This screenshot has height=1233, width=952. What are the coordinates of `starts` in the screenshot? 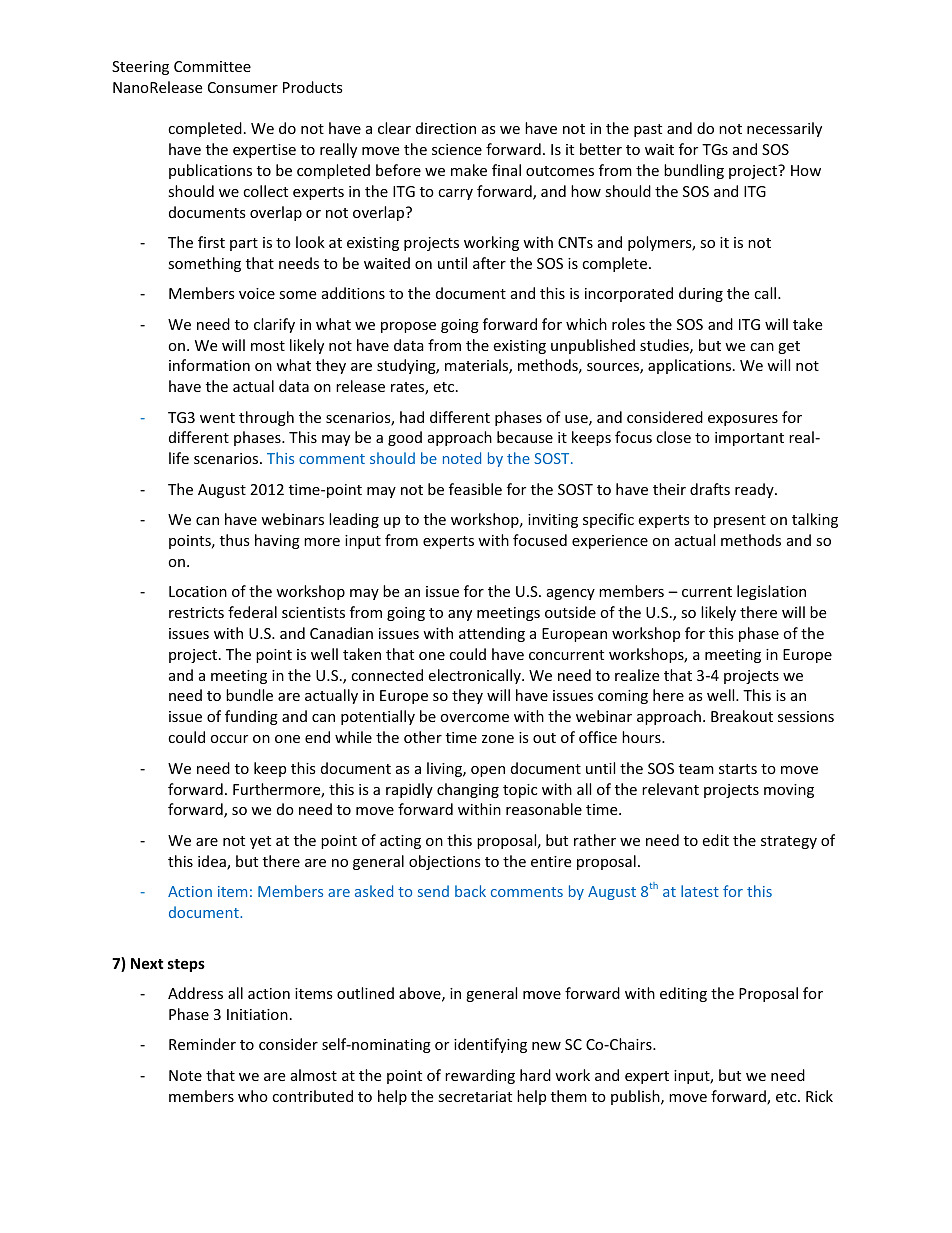 It's located at (738, 769).
